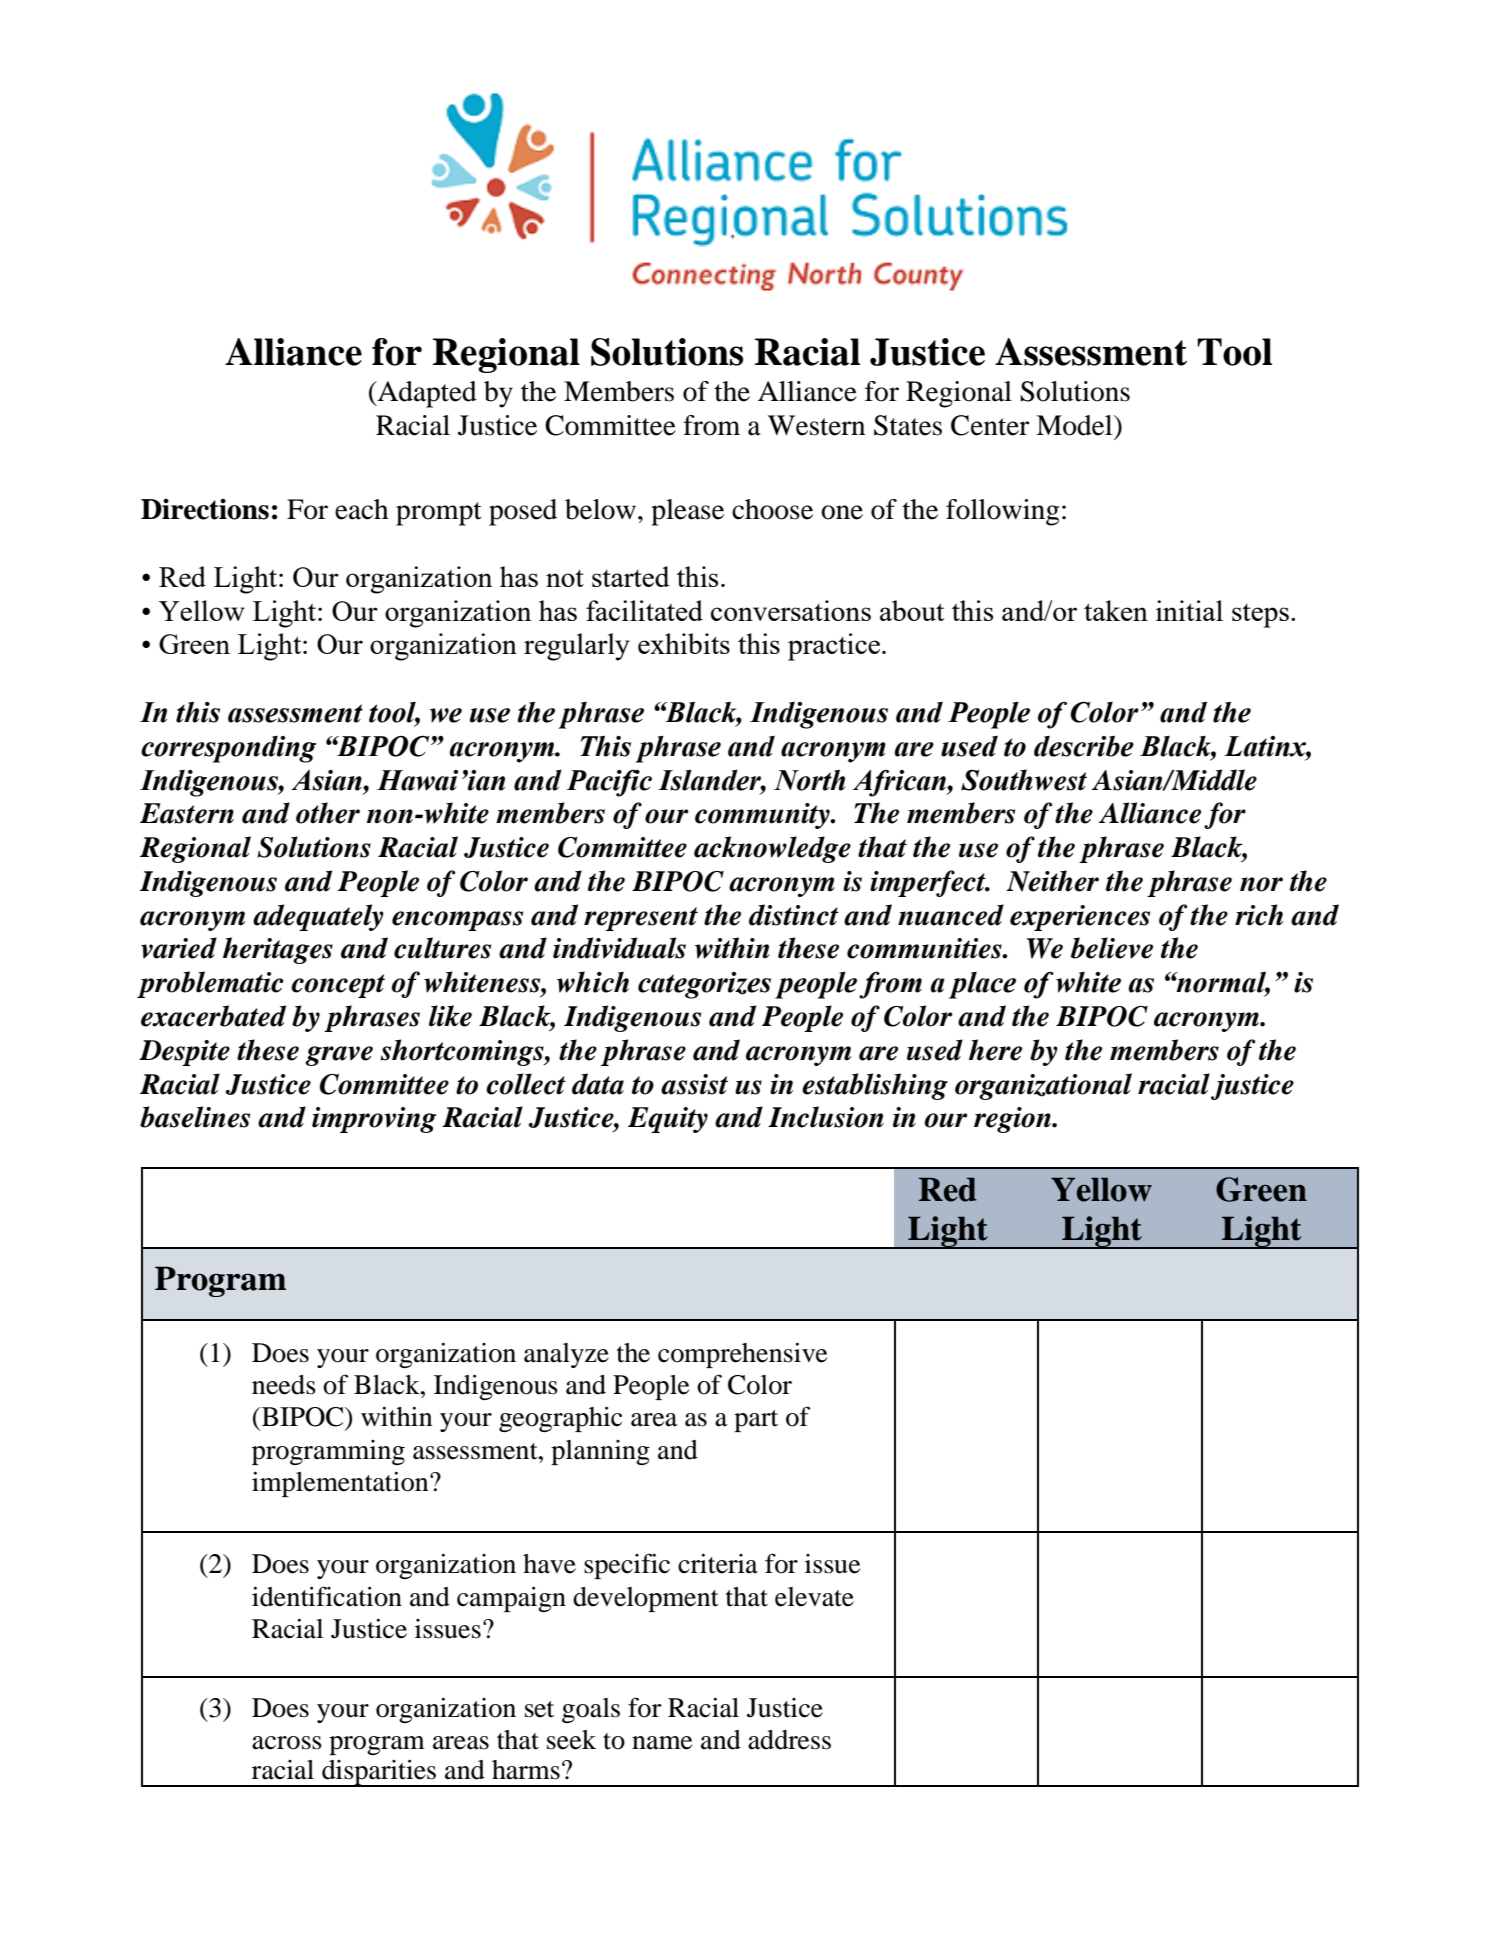  What do you see at coordinates (772, 849) in the screenshot?
I see `acknowledge` at bounding box center [772, 849].
